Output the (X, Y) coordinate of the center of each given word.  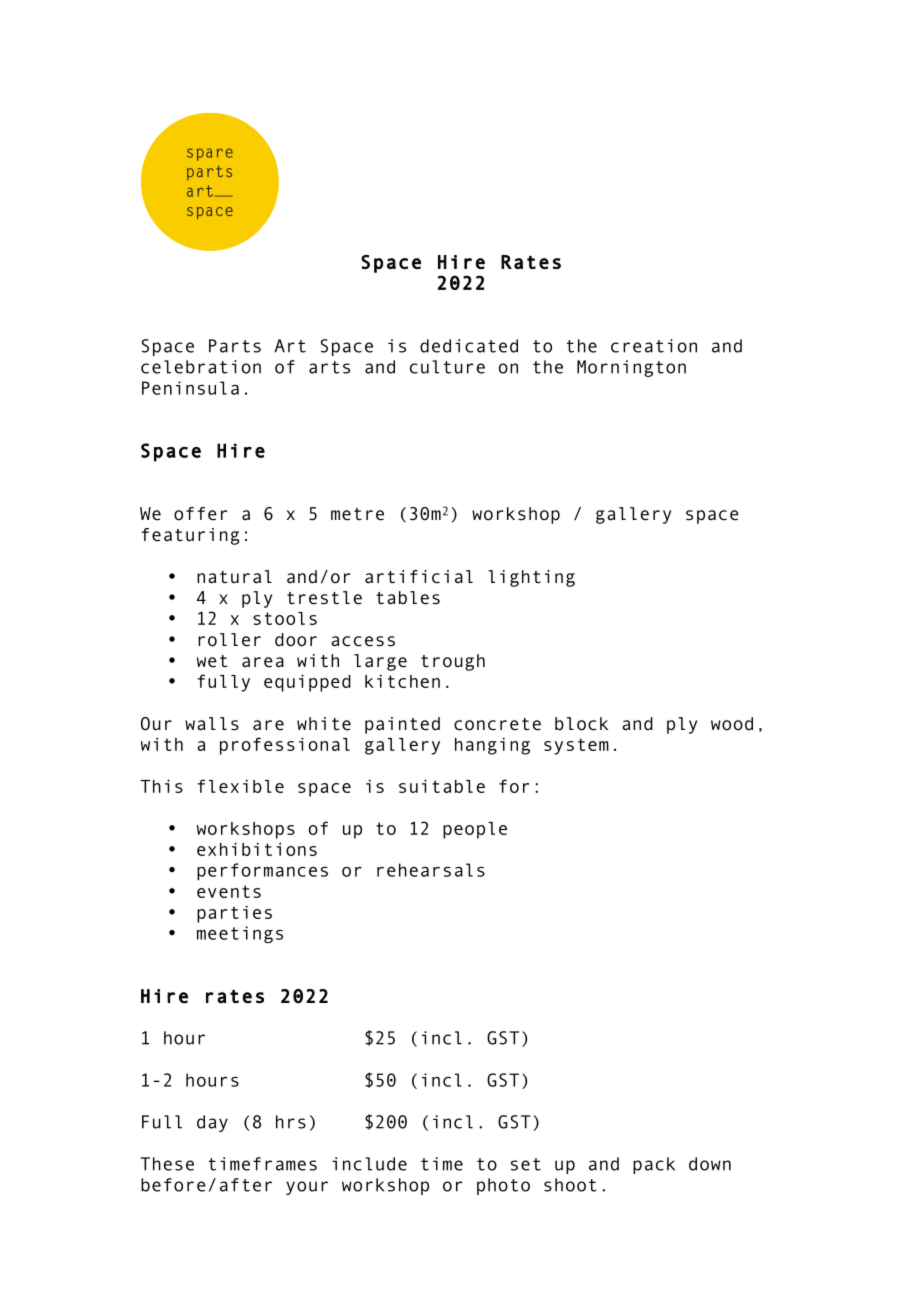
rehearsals (431, 870)
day (212, 1123)
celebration (201, 367)
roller (229, 640)
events (229, 891)
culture (447, 367)
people (475, 830)
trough (453, 662)
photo (503, 1186)
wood (732, 724)
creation (654, 346)
